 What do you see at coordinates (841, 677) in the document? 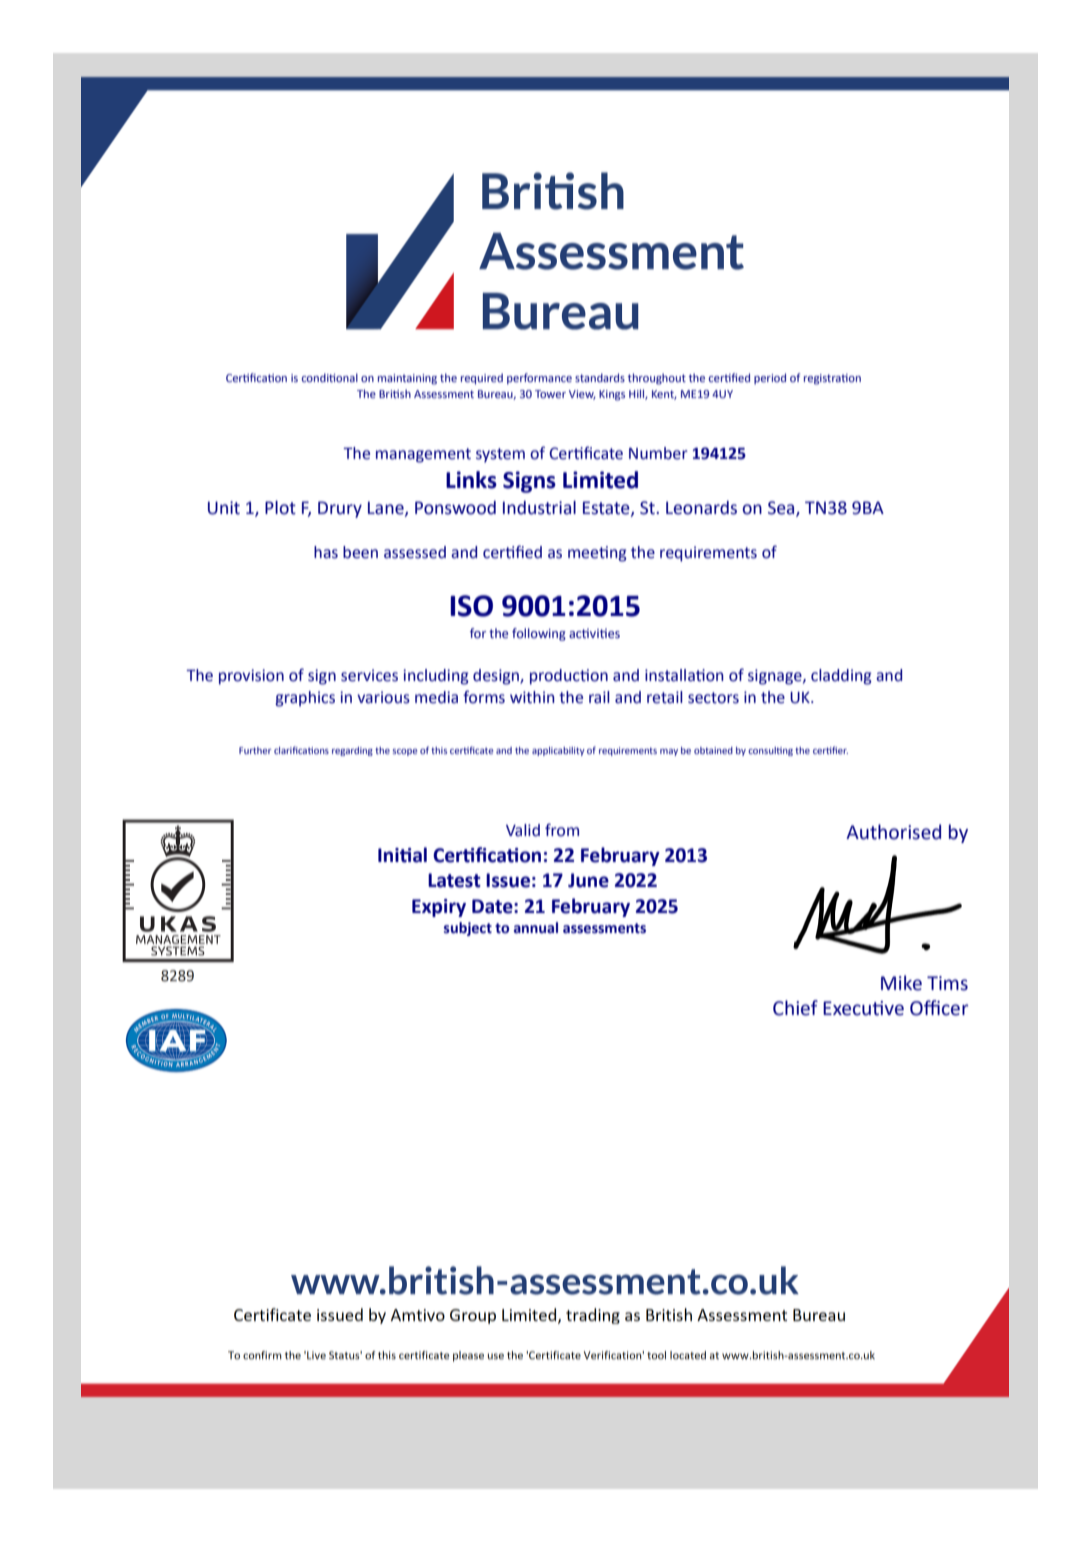
I see `cladding` at bounding box center [841, 677].
